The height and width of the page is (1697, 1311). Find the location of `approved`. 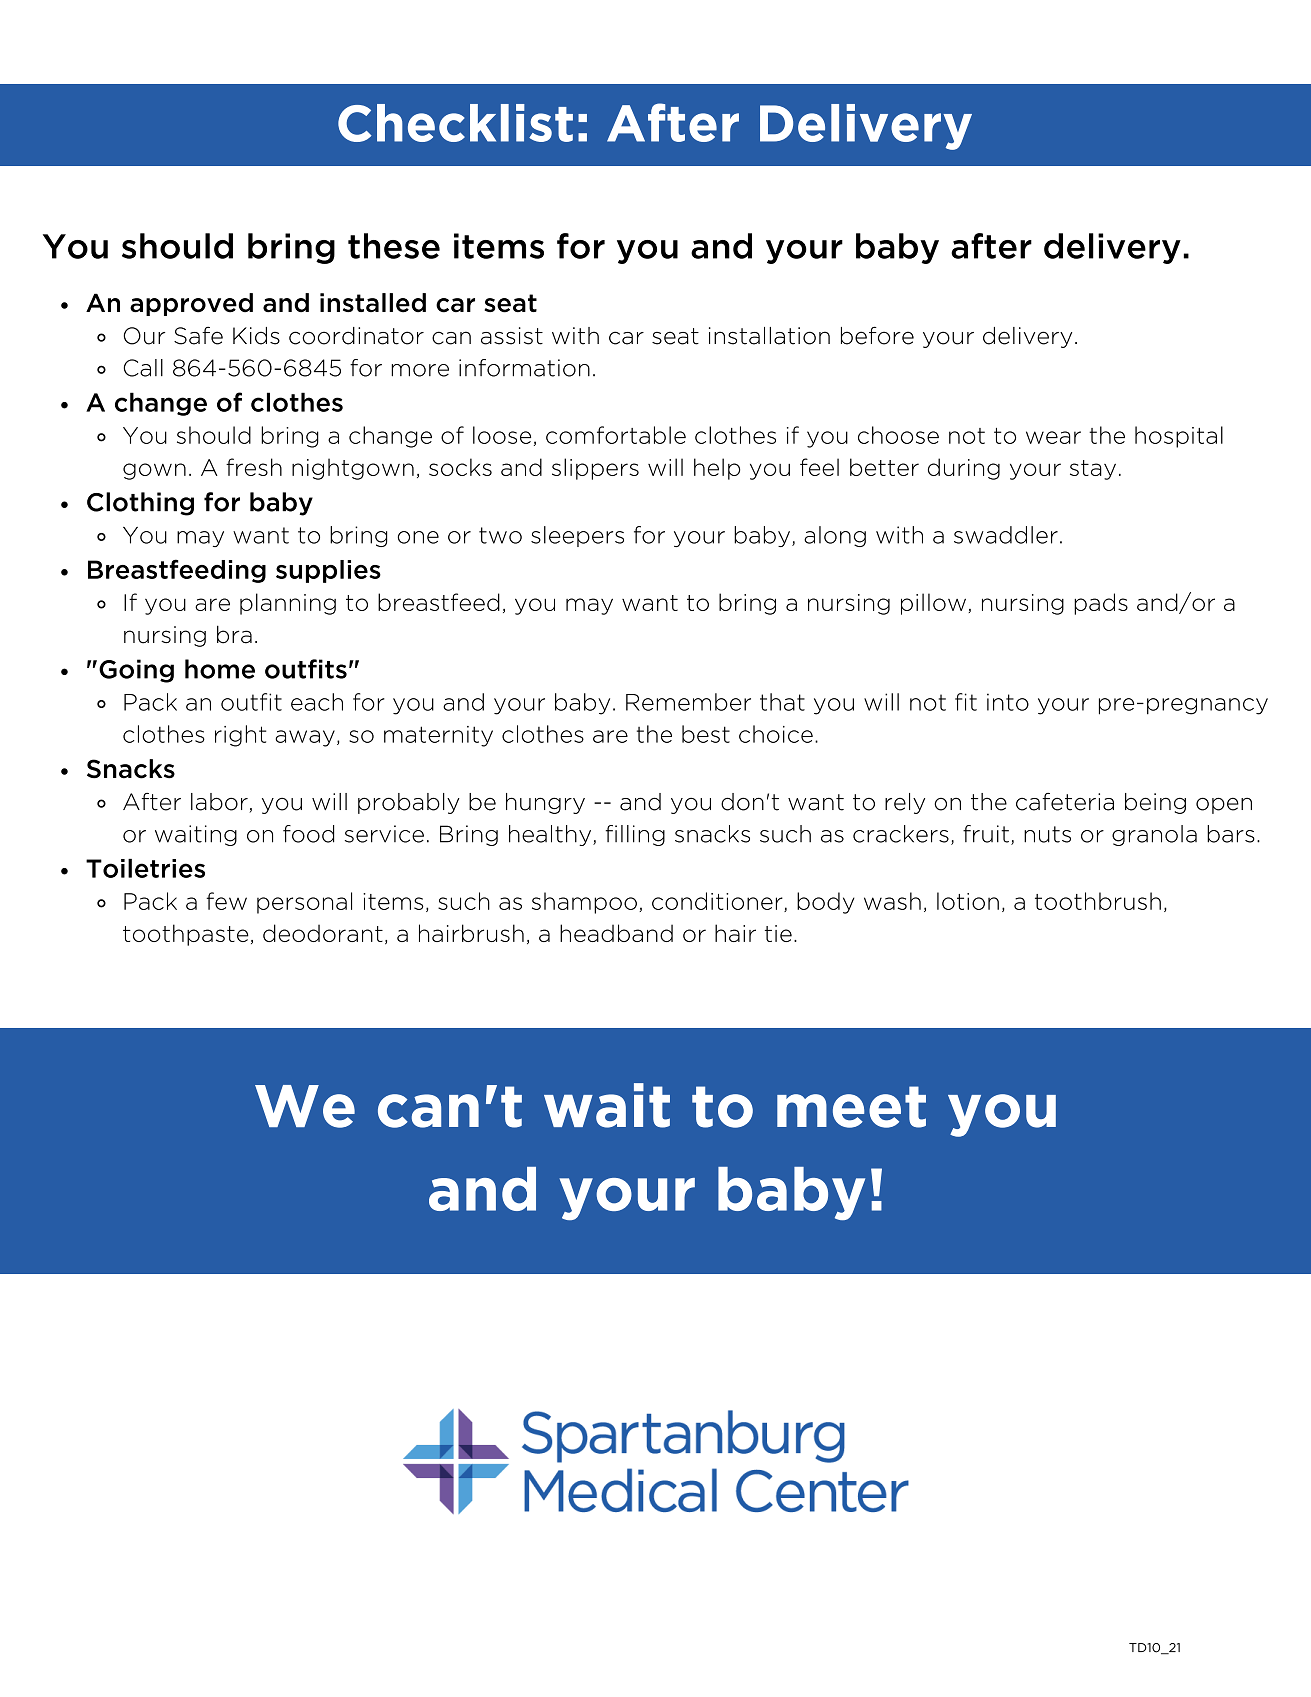

approved is located at coordinates (191, 304).
